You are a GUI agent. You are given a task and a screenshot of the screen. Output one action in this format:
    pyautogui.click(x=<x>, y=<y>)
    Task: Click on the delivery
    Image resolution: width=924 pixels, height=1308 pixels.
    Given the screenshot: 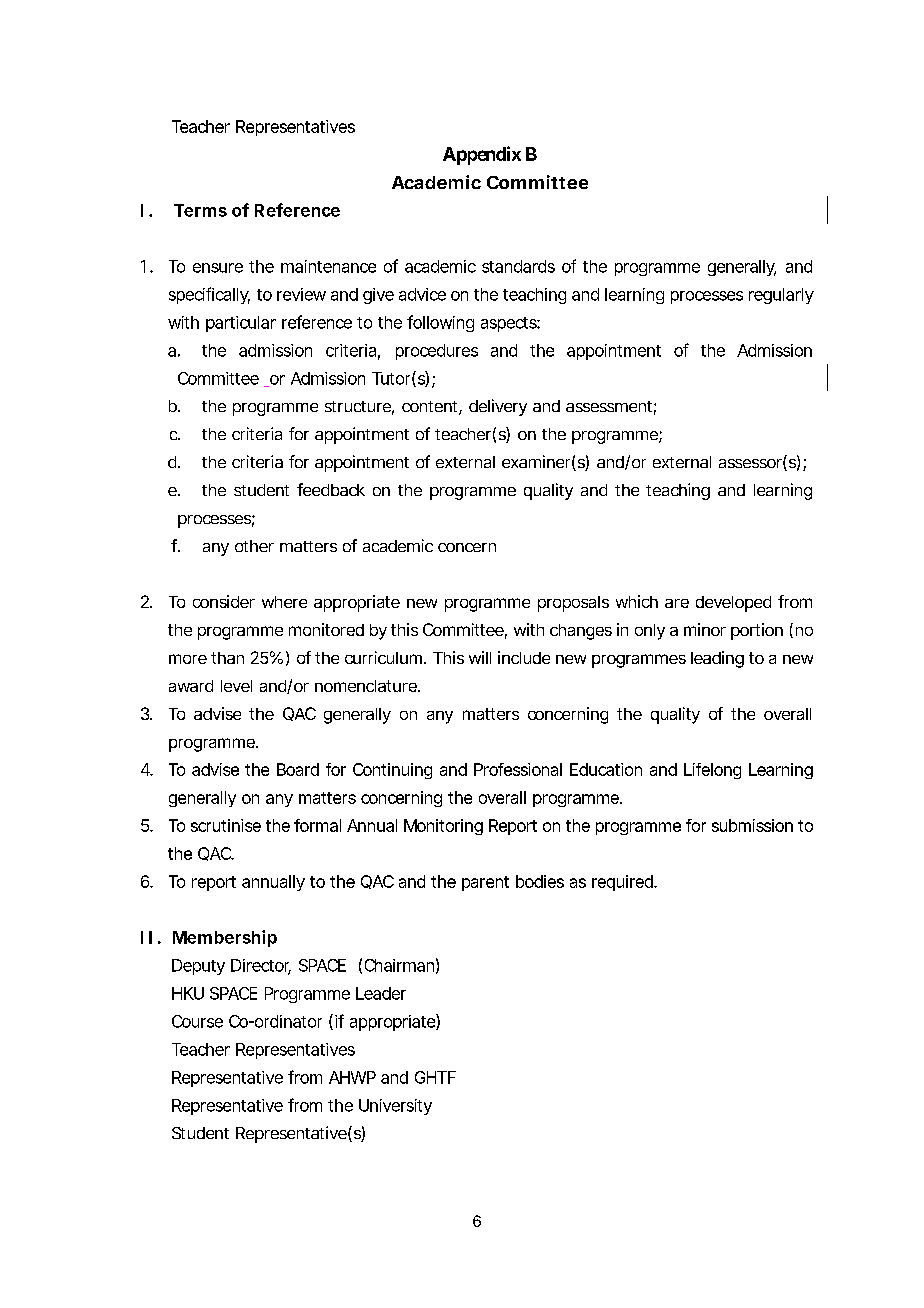 What is the action you would take?
    pyautogui.click(x=498, y=407)
